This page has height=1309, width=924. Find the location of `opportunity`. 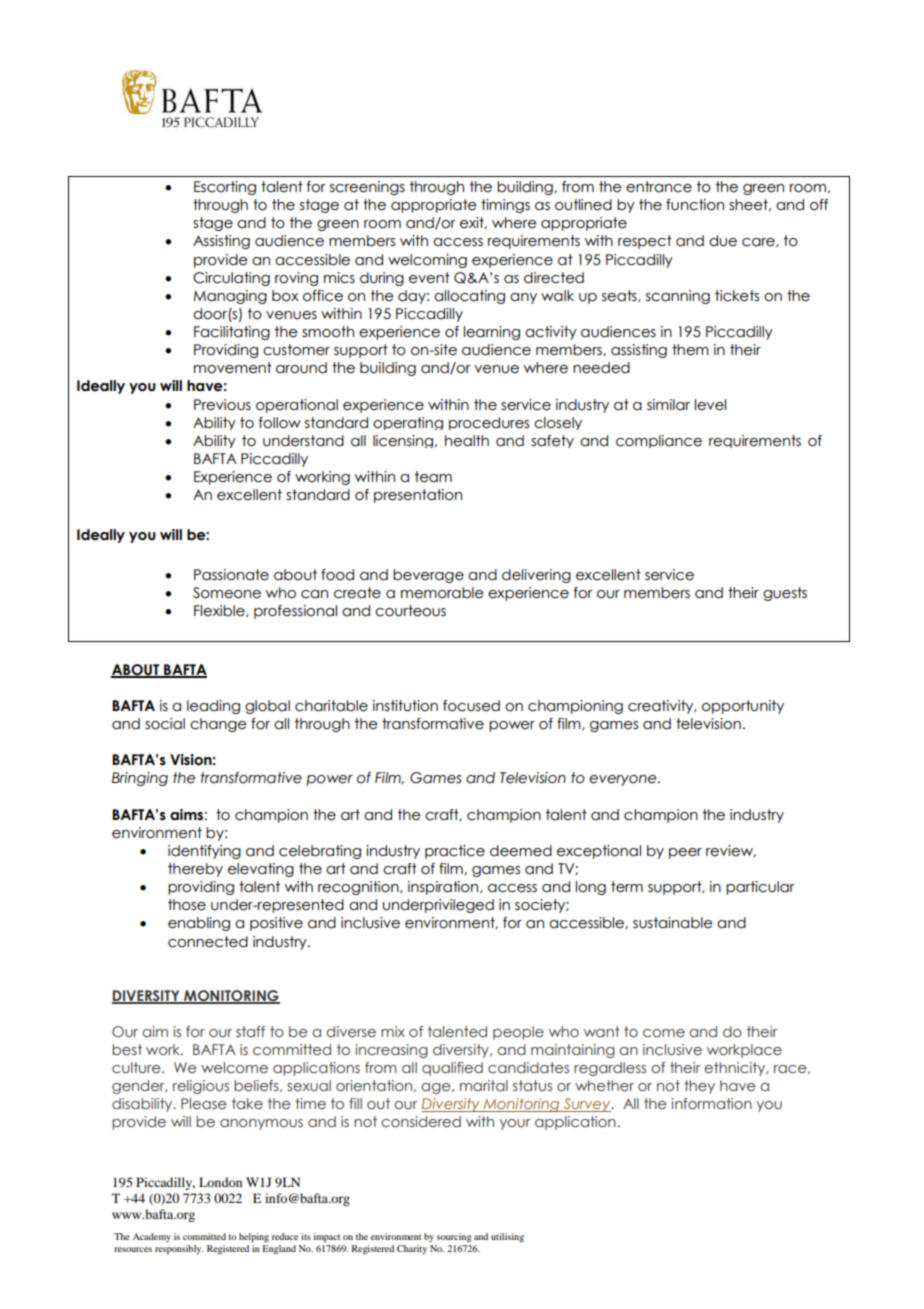

opportunity is located at coordinates (743, 707).
